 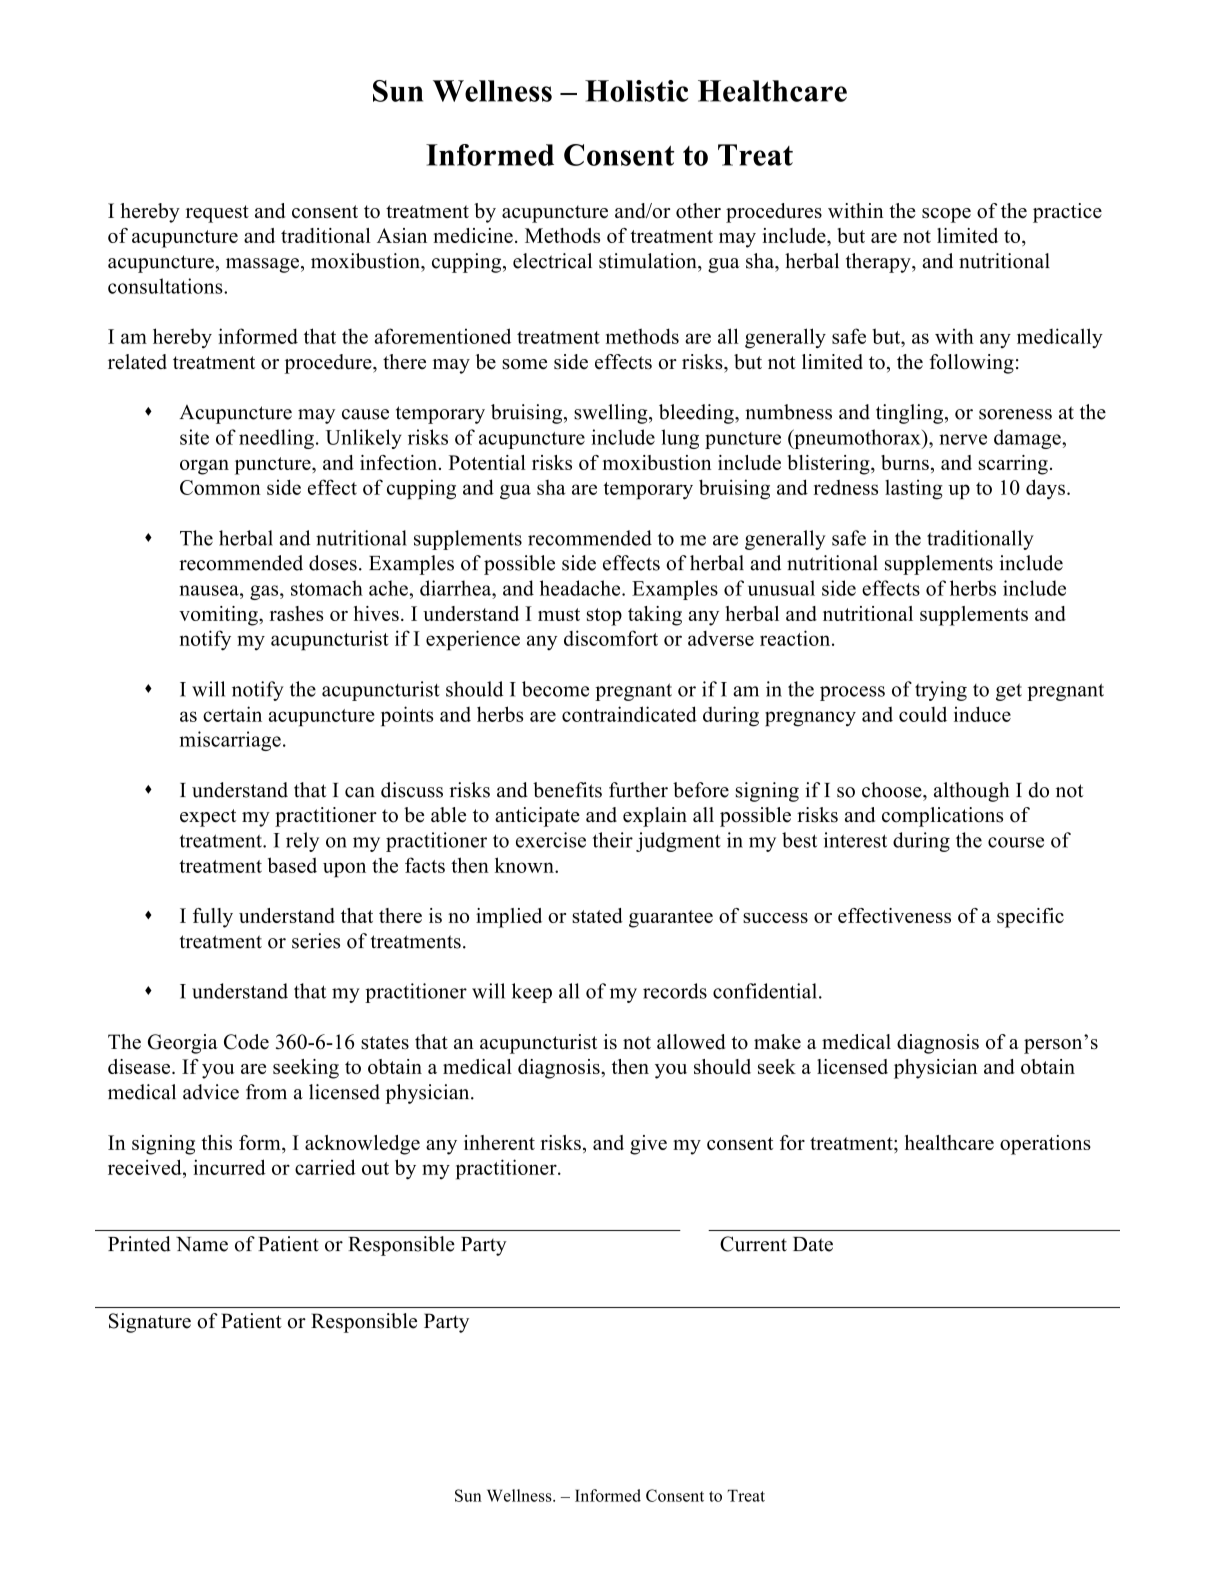 I want to click on keep, so click(x=532, y=993).
